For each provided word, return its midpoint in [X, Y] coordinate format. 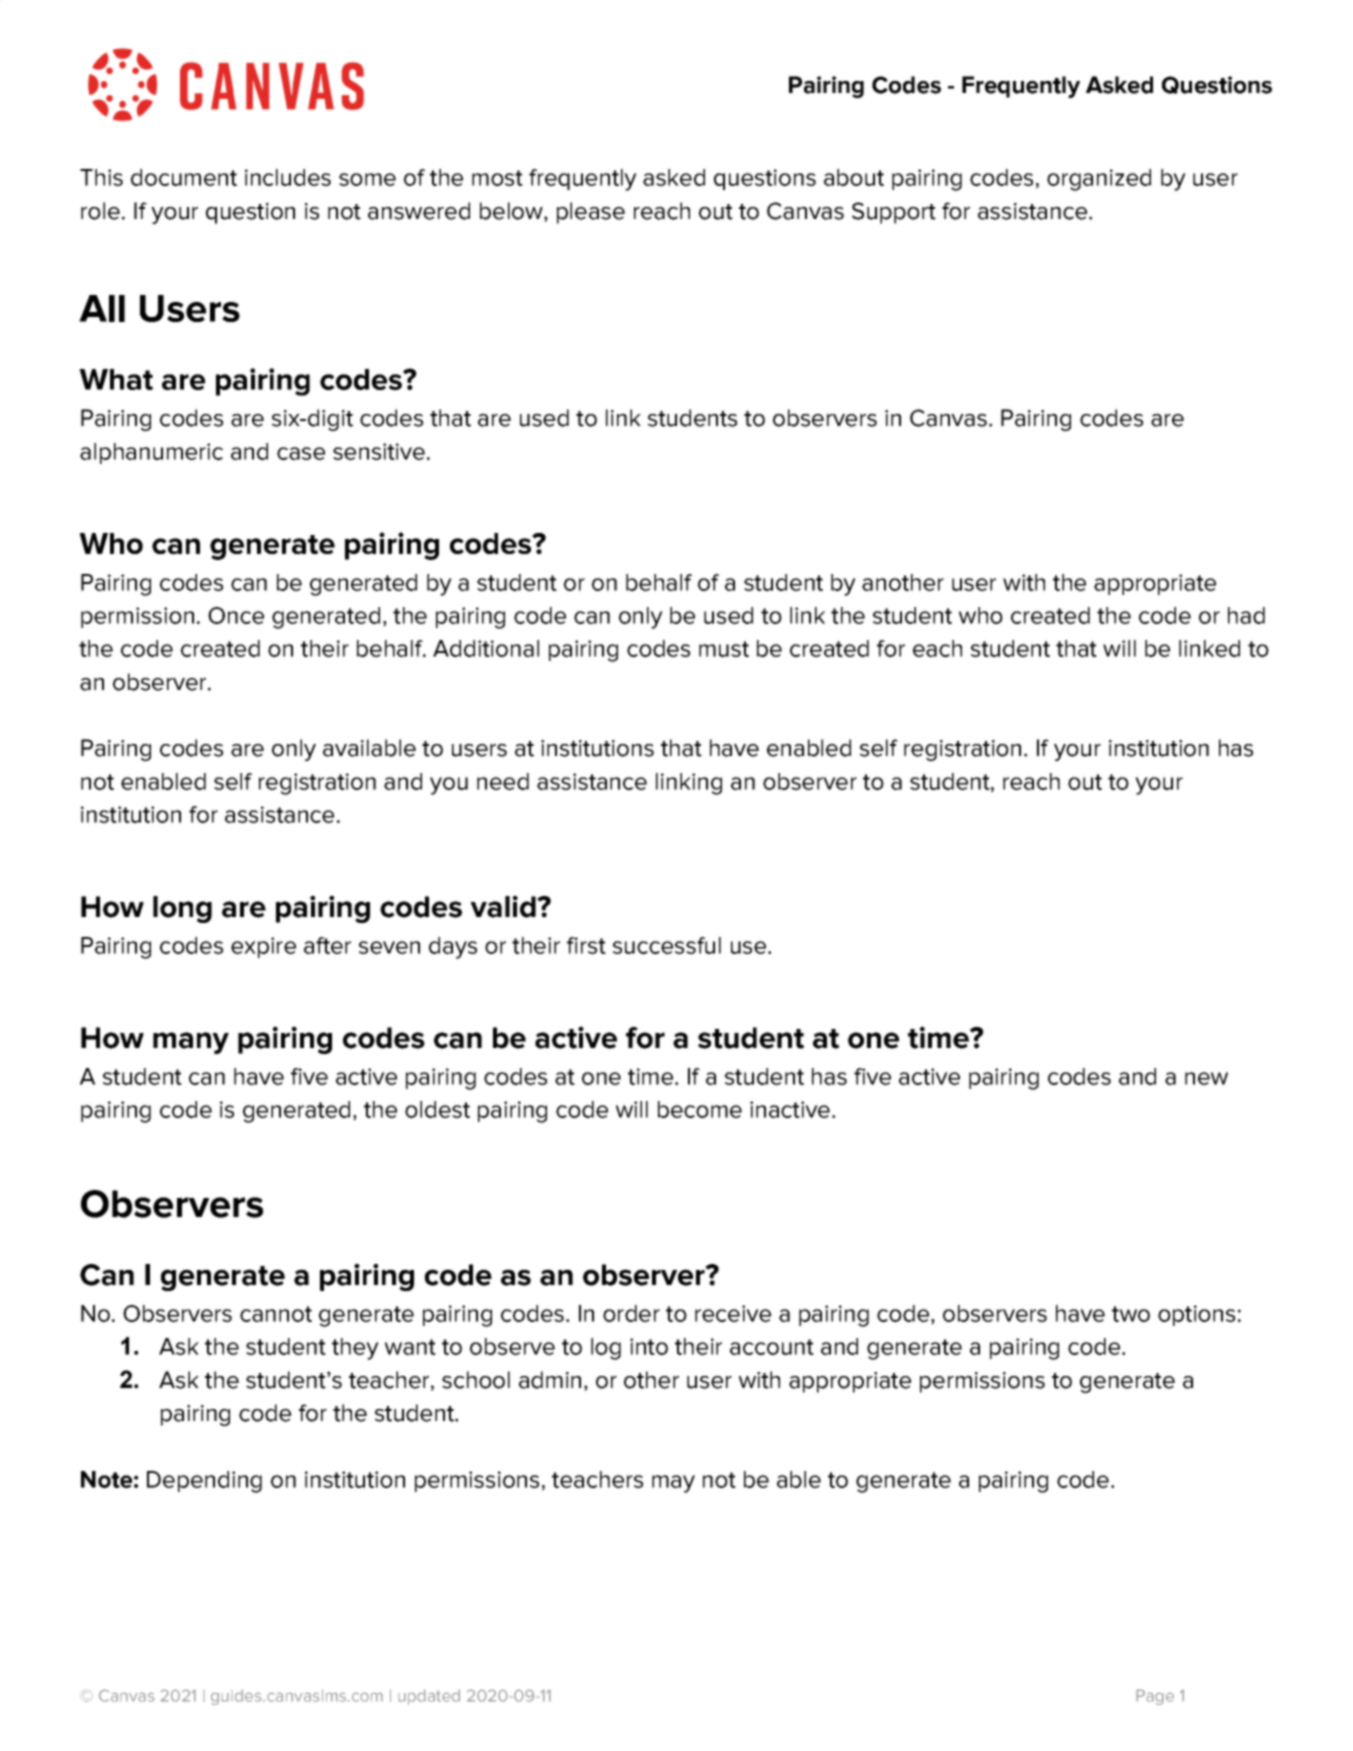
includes [288, 177]
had [1246, 615]
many [191, 1043]
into [649, 1346]
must [724, 649]
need [503, 781]
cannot [276, 1314]
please [591, 213]
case [301, 453]
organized [1099, 180]
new [1206, 1078]
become [700, 1109]
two [1131, 1314]
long [182, 909]
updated [429, 1697]
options [1196, 1315]
